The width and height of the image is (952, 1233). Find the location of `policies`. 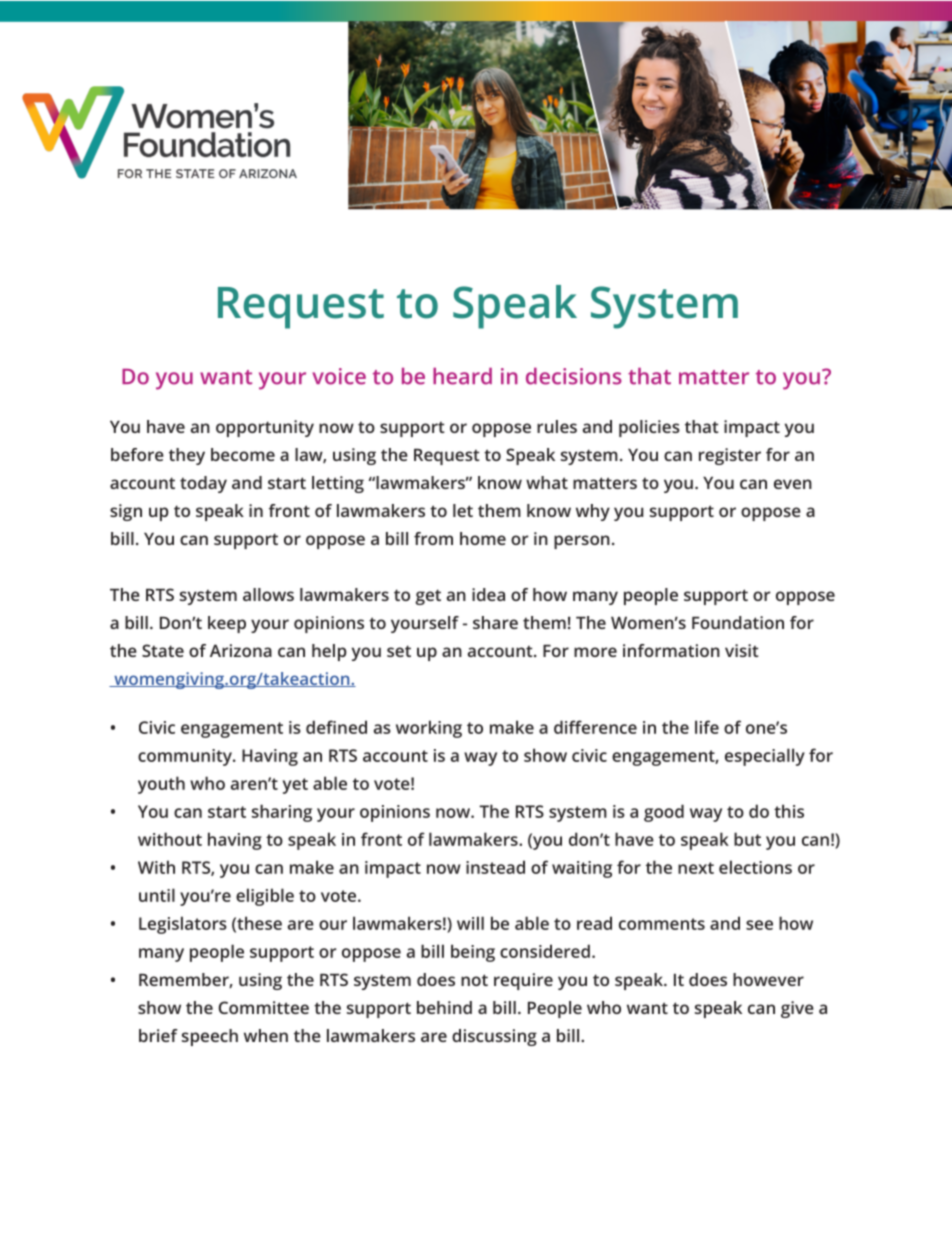

policies is located at coordinates (649, 428).
